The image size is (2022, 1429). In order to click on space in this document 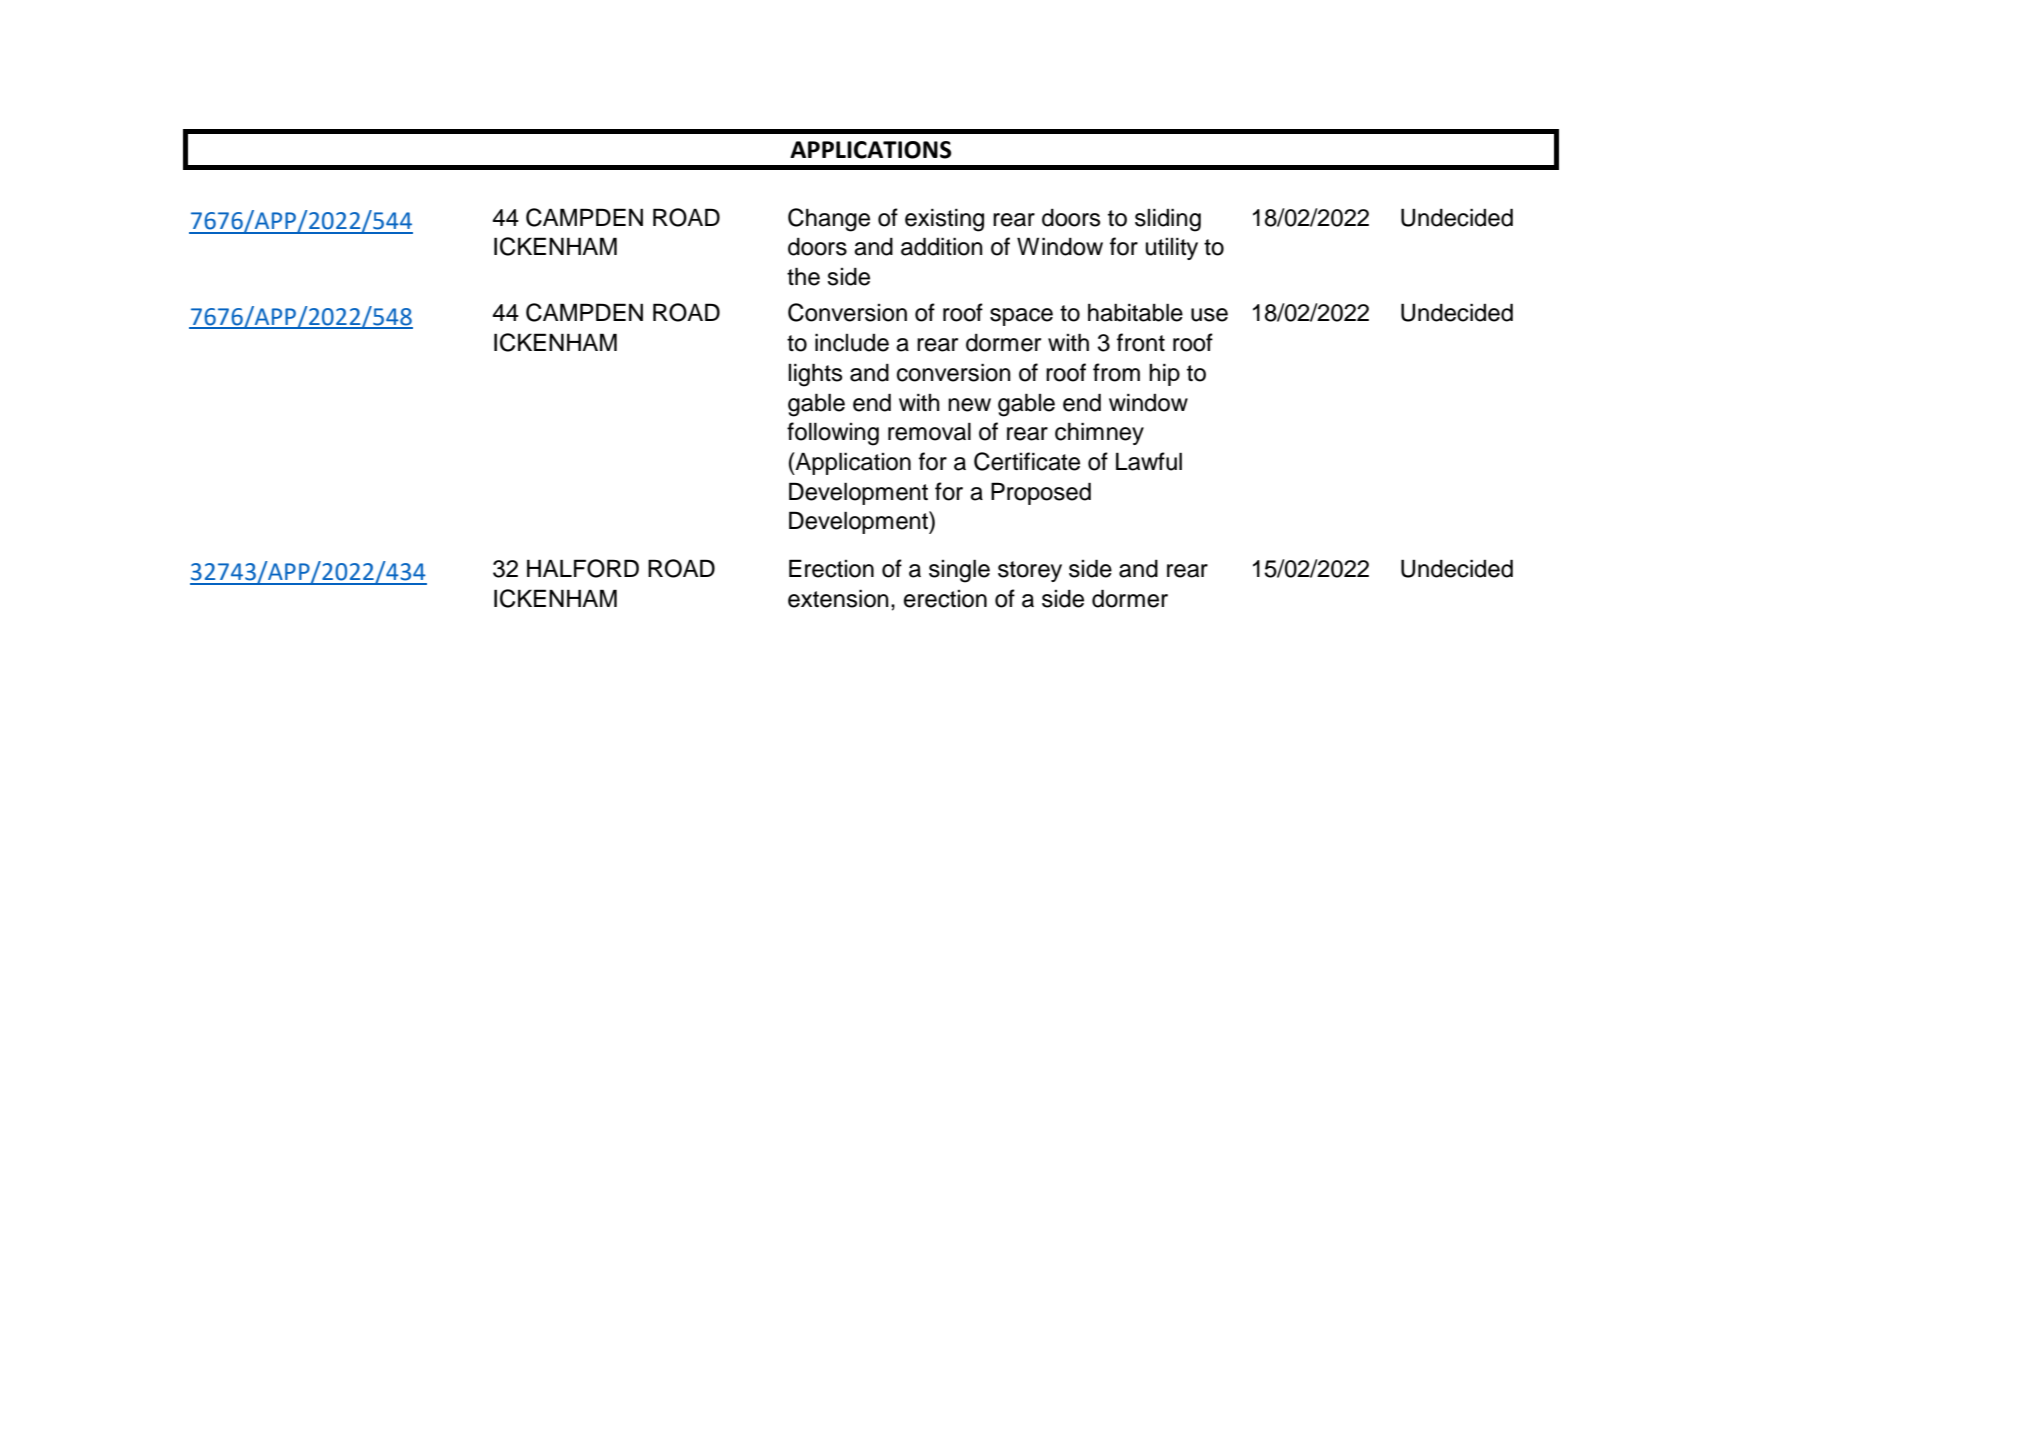, I will do `click(1021, 317)`.
